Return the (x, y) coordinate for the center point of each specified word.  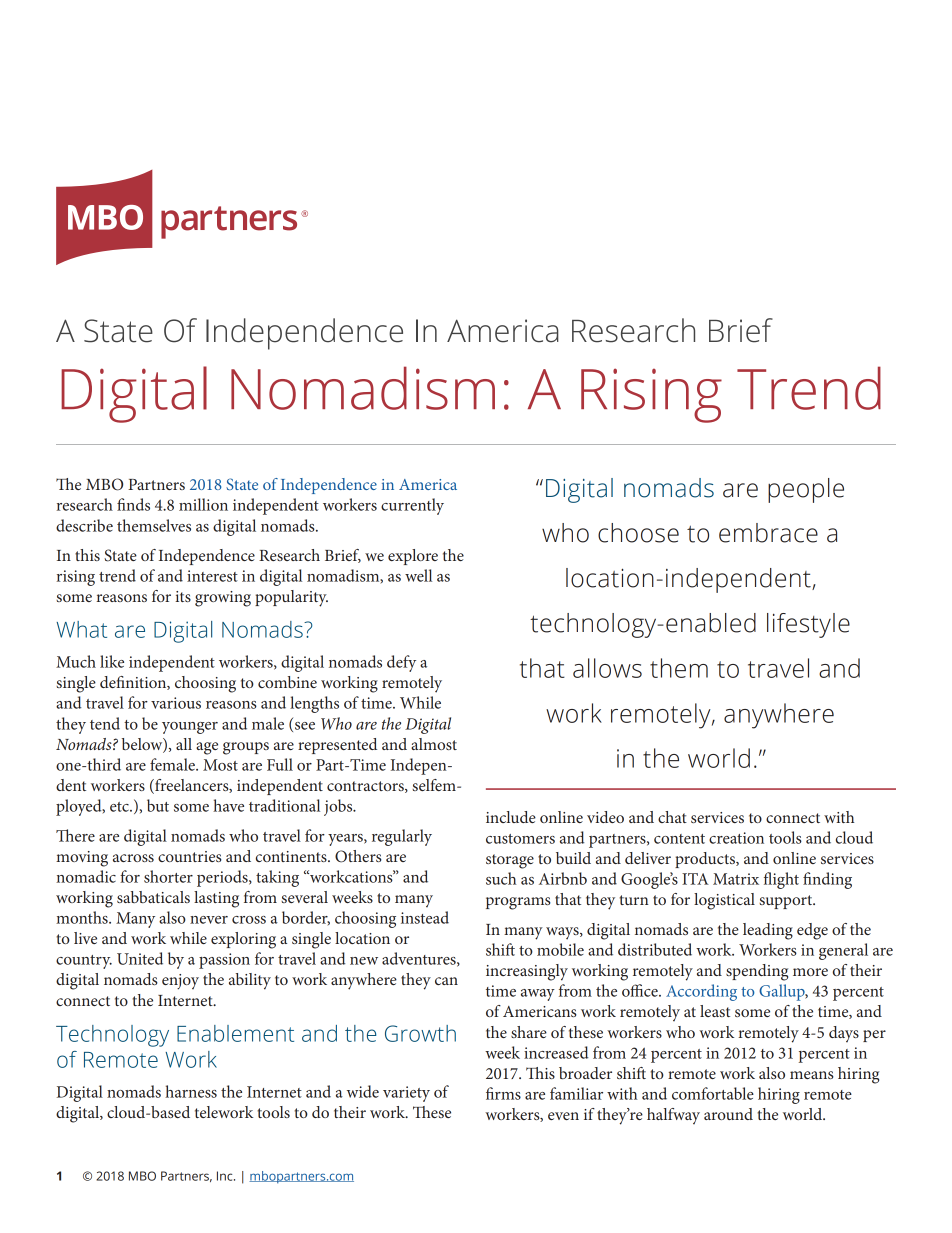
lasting (216, 899)
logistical (724, 901)
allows (607, 668)
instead (425, 917)
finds (133, 504)
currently (412, 506)
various (176, 703)
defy (401, 663)
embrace (768, 533)
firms (503, 1093)
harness (191, 1091)
